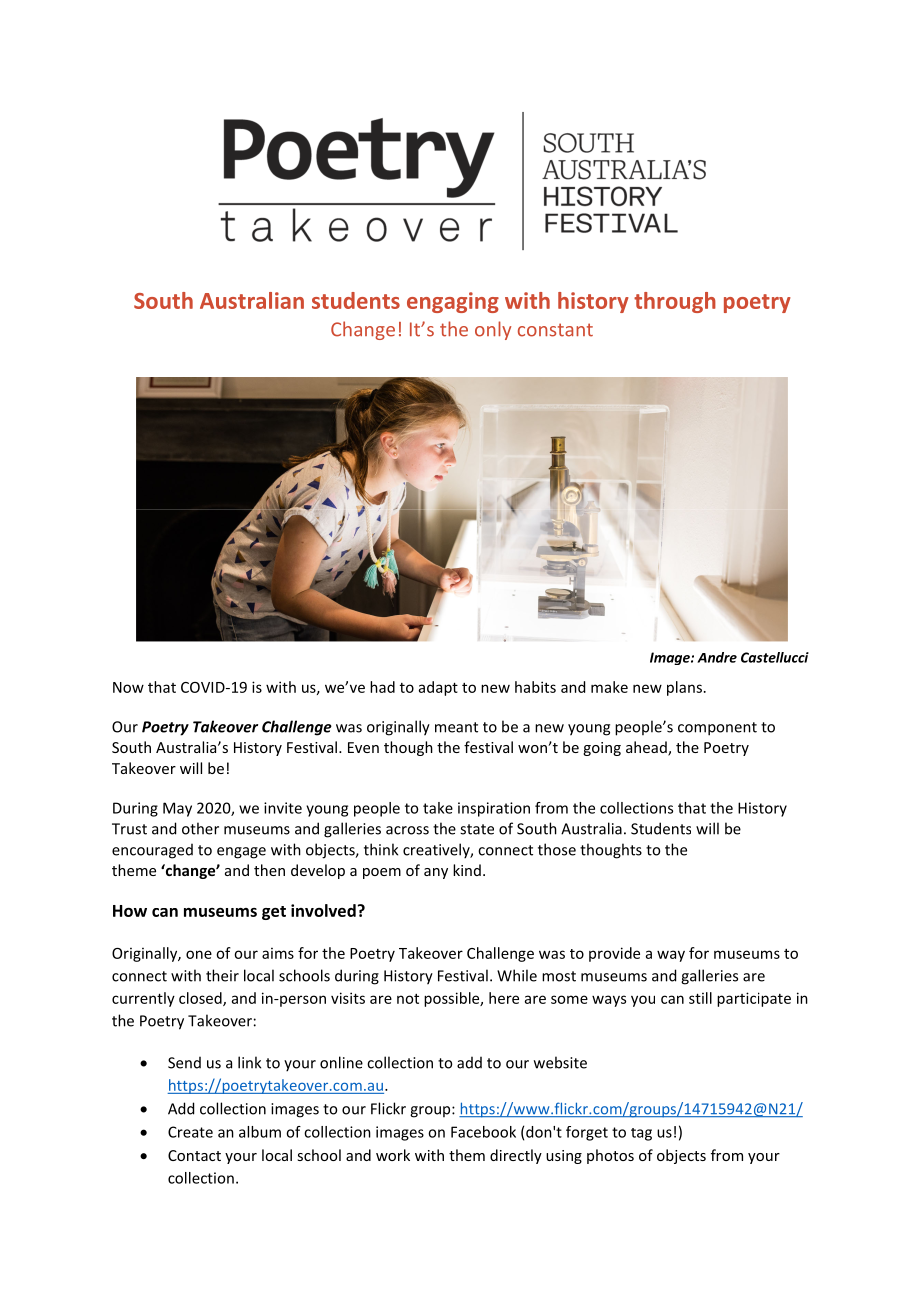  I want to click on Create, so click(190, 1132).
